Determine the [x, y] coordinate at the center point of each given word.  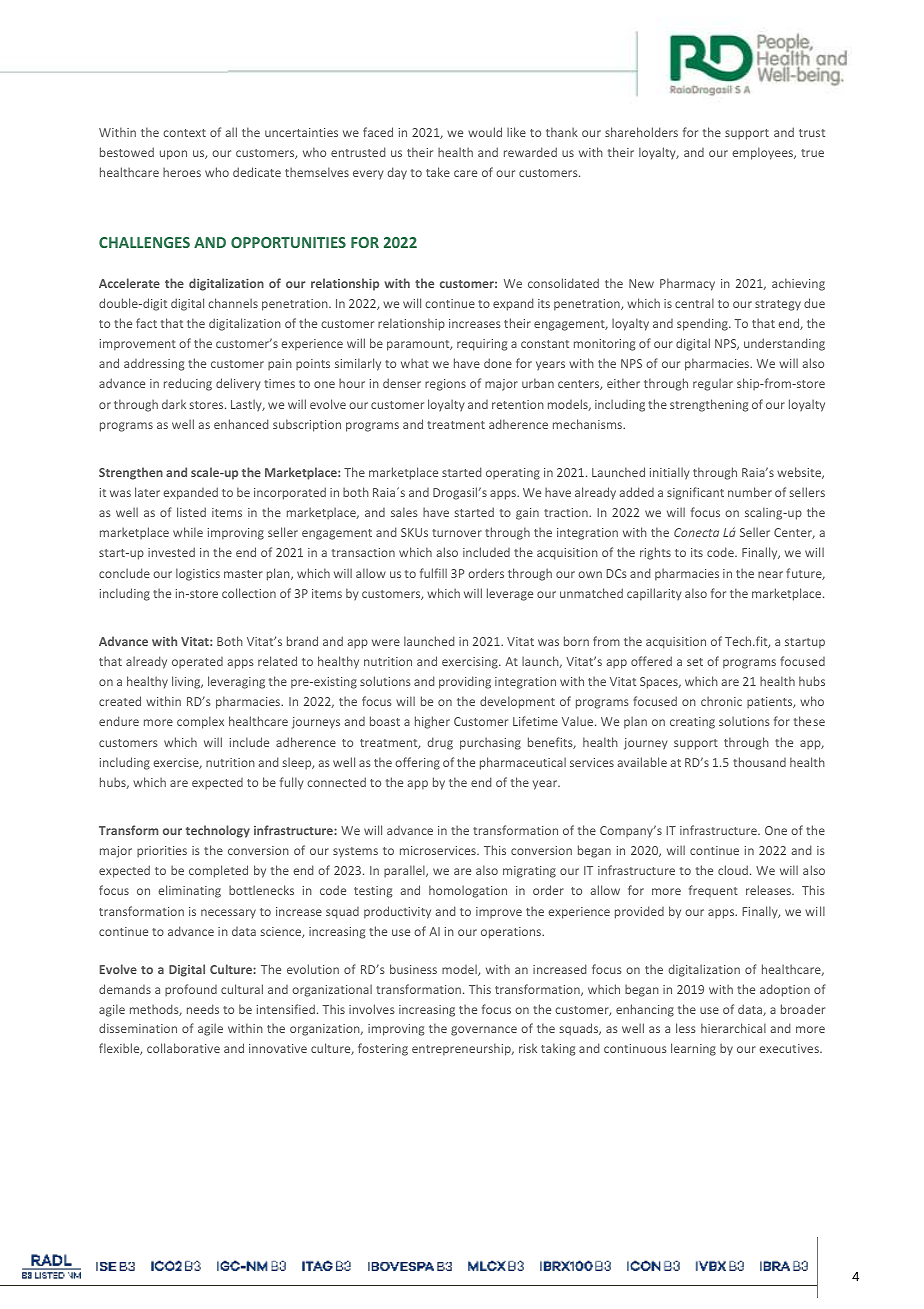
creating [692, 723]
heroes [182, 172]
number [750, 492]
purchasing [490, 743]
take [438, 172]
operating [513, 474]
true [812, 153]
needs [203, 1009]
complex [200, 722]
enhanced [241, 424]
